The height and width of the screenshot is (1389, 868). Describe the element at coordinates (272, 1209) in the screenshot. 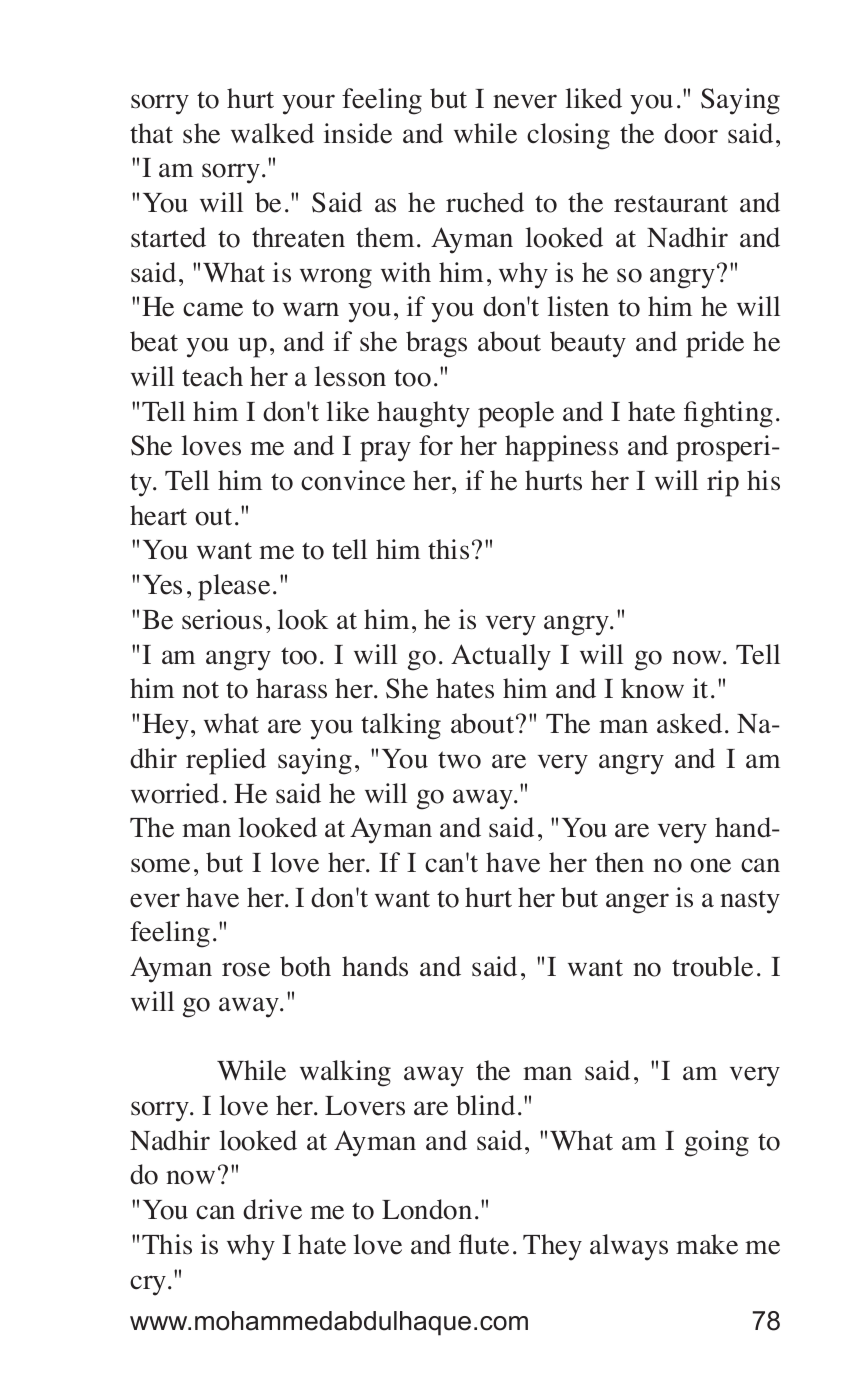

I see `drive` at that location.
